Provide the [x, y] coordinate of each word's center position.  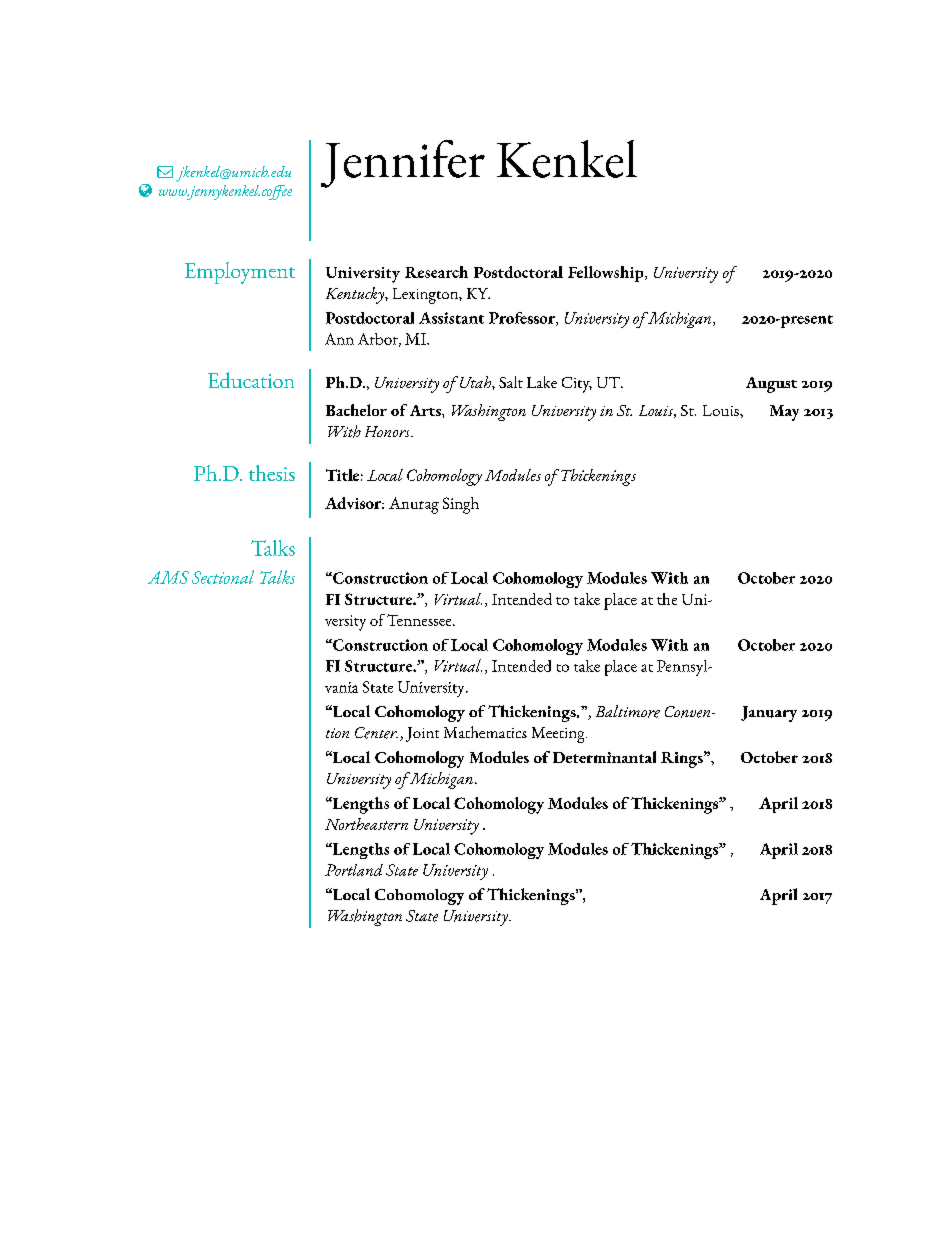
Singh [461, 505]
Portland [354, 870]
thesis [272, 473]
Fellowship [607, 274]
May [784, 413]
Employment [240, 273]
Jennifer [403, 164]
